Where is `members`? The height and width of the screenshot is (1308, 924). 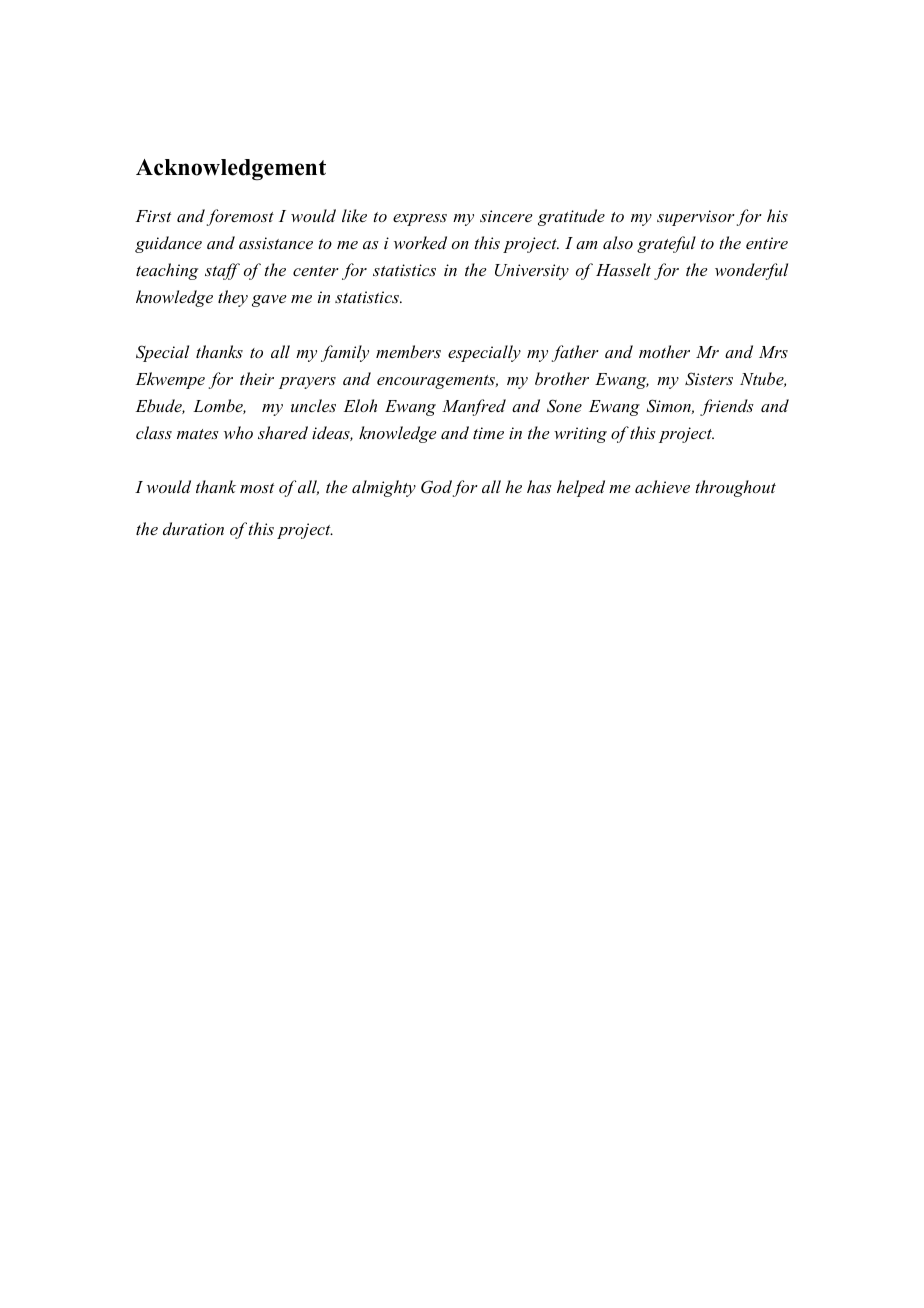 members is located at coordinates (408, 351).
